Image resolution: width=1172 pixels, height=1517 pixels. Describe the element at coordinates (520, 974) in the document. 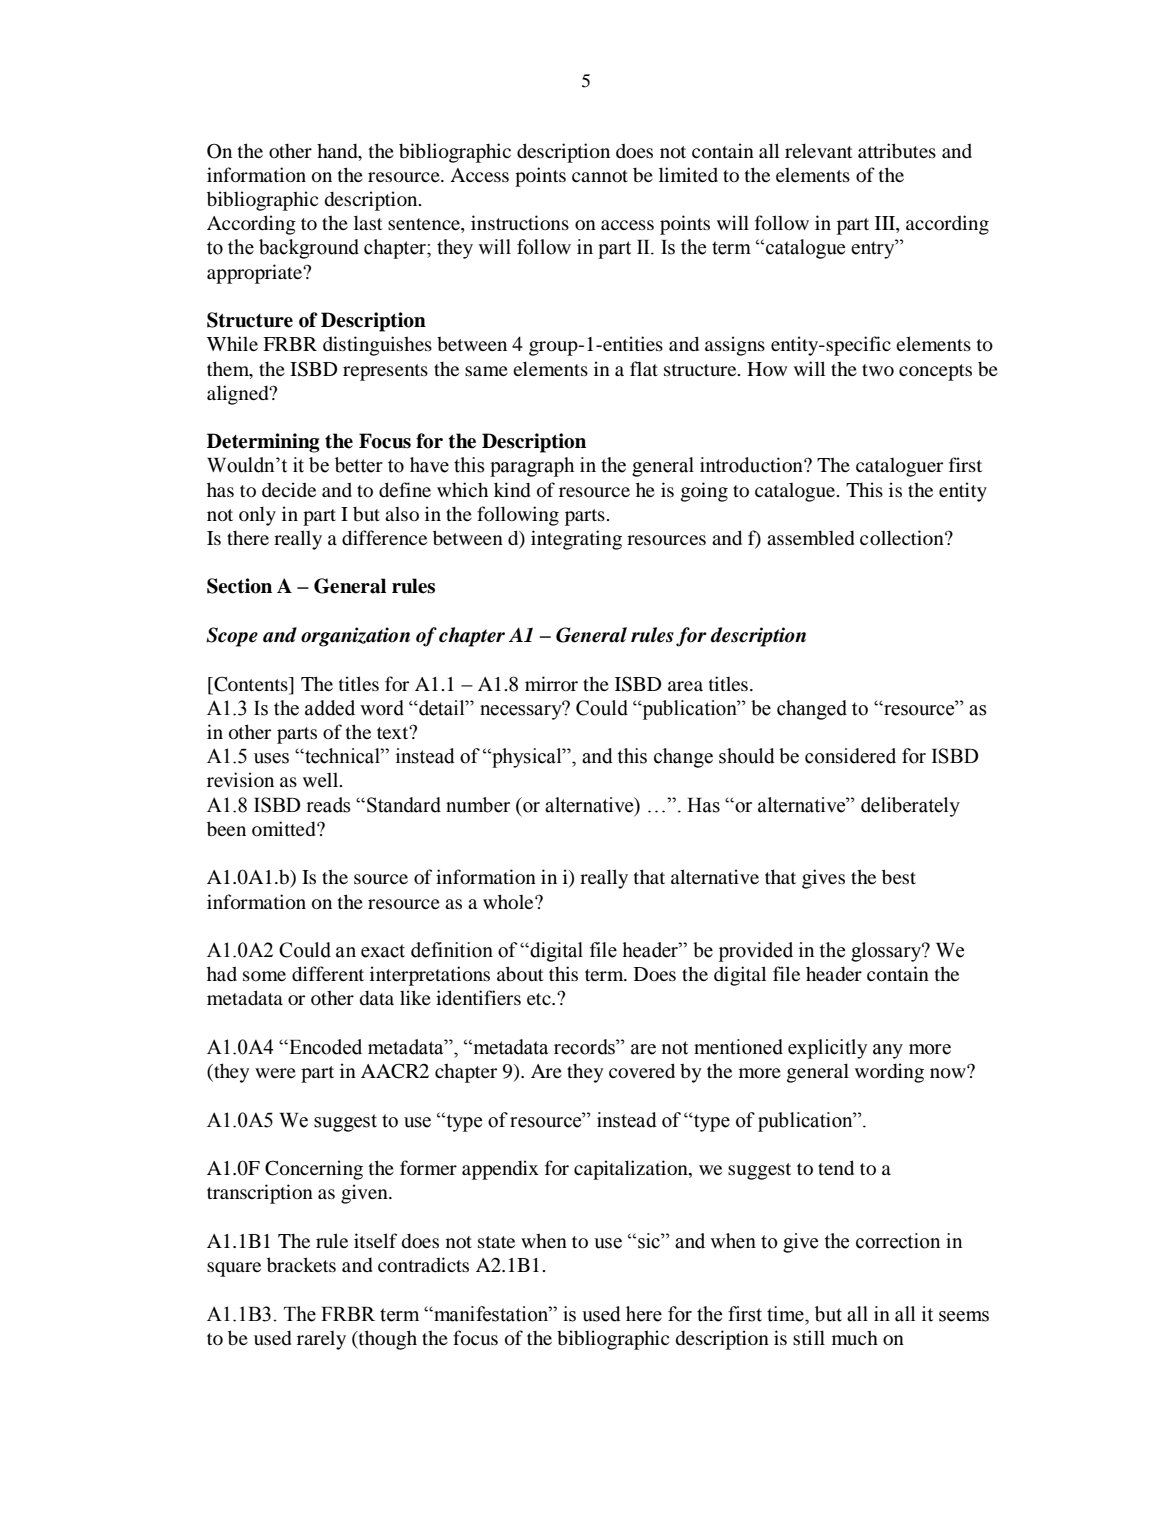

I see `about` at that location.
